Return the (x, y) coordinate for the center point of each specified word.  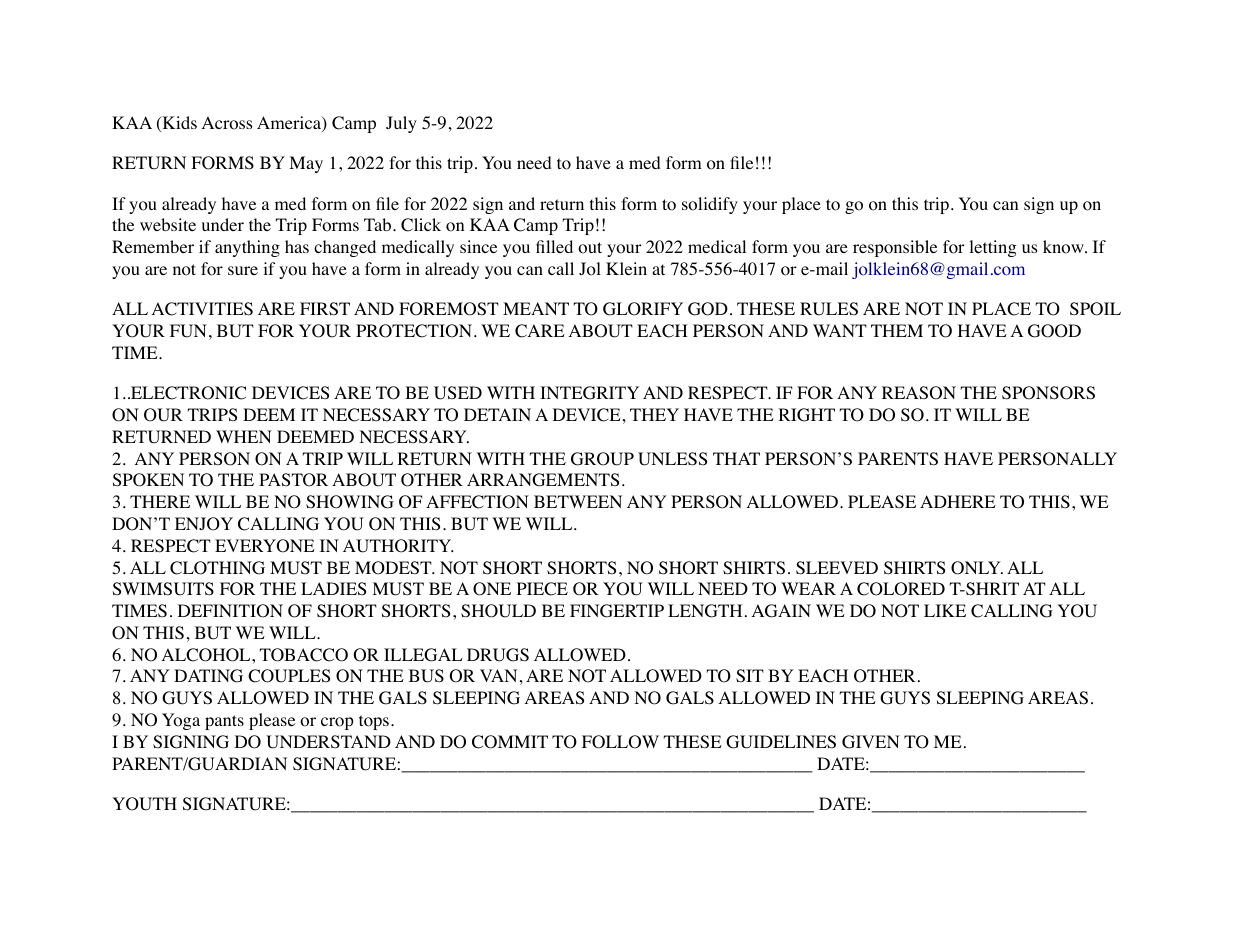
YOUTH (144, 804)
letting (993, 248)
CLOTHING (217, 568)
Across (227, 123)
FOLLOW (620, 742)
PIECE (542, 589)
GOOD (1054, 331)
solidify (710, 205)
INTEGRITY (589, 393)
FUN (188, 331)
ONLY (977, 568)
